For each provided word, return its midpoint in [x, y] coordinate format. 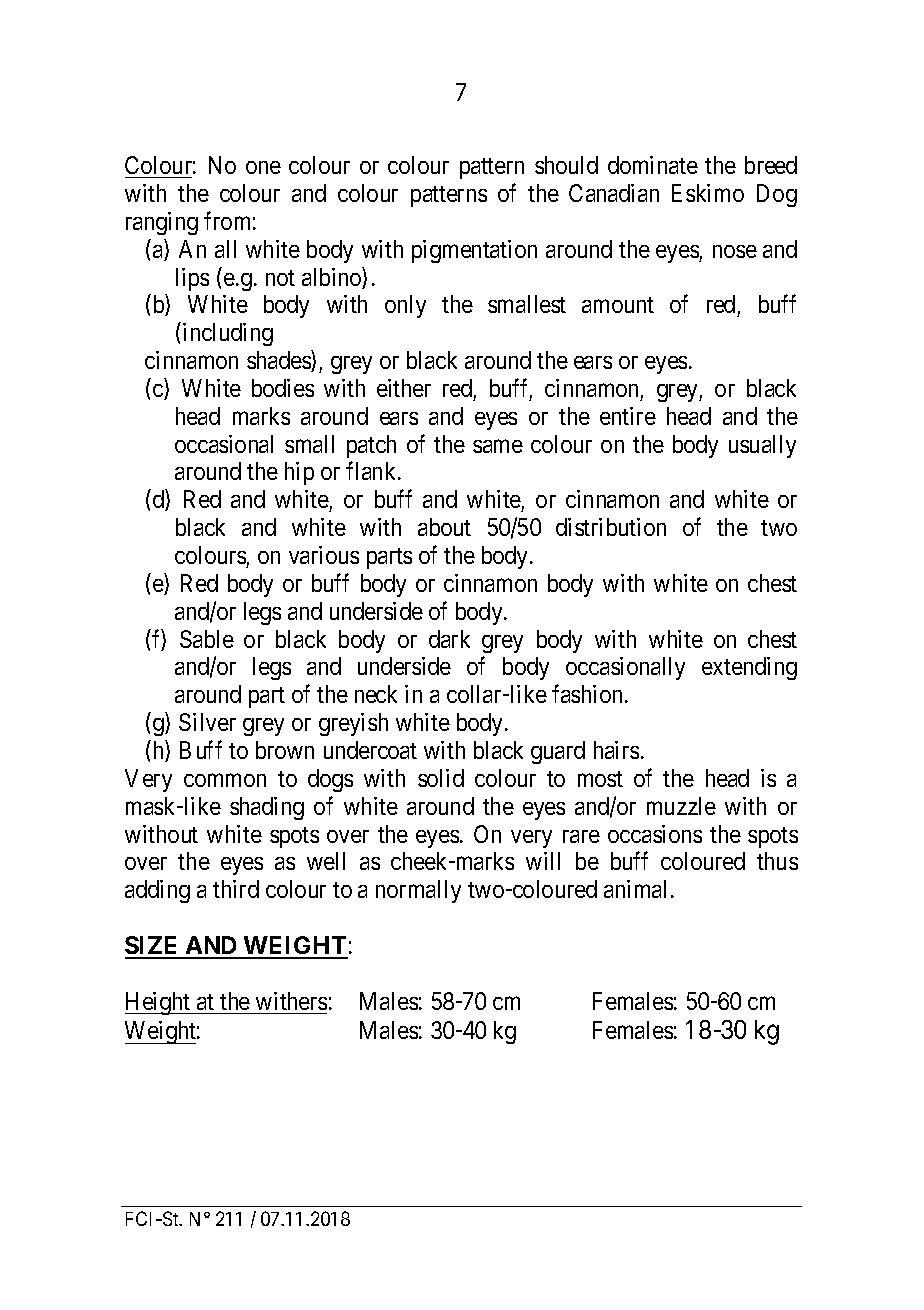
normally [418, 891]
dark [449, 639]
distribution [611, 527]
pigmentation [474, 251]
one [263, 167]
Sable [207, 639]
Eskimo [708, 193]
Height [159, 1003]
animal [635, 889]
